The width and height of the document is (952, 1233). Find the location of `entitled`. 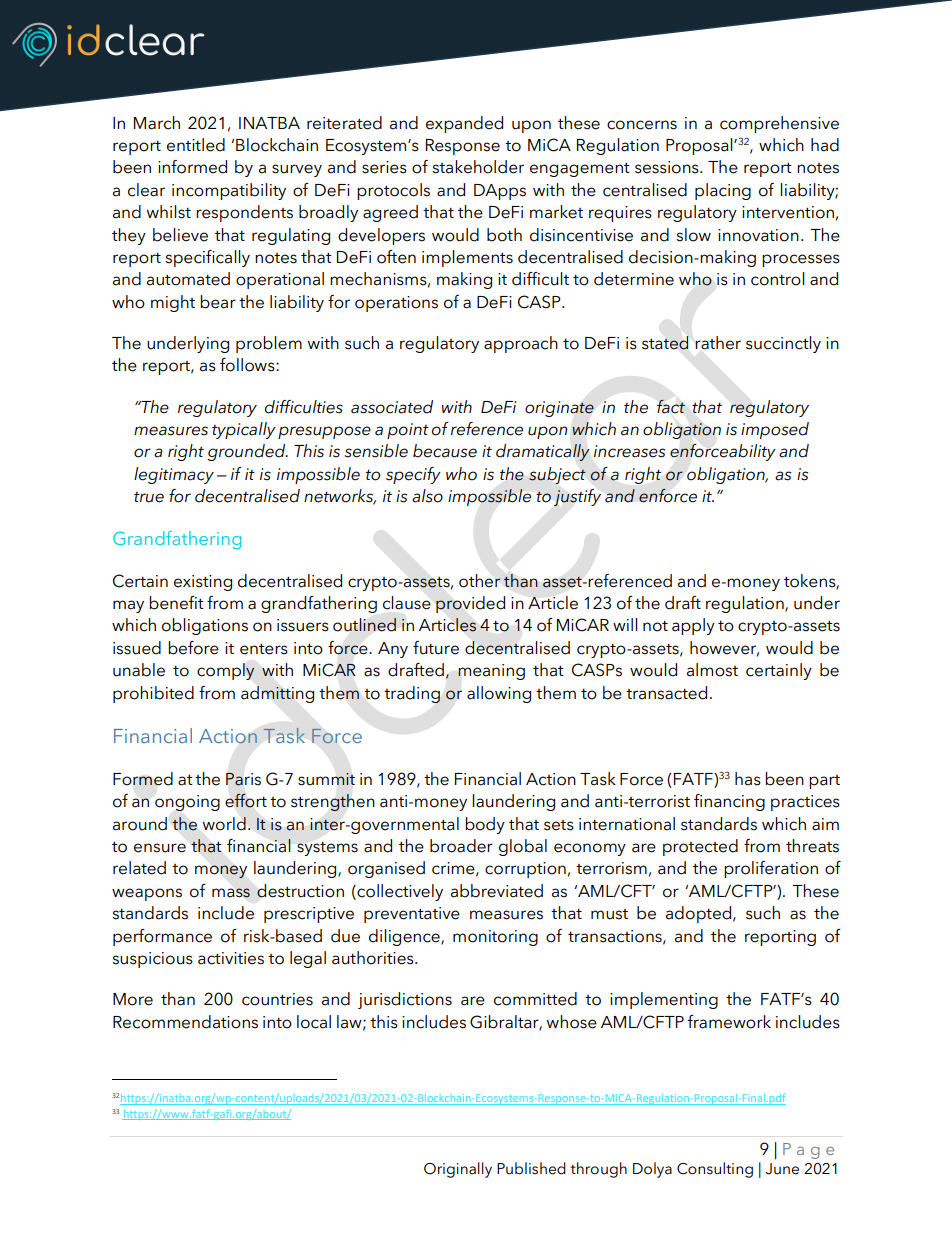

entitled is located at coordinates (196, 145).
